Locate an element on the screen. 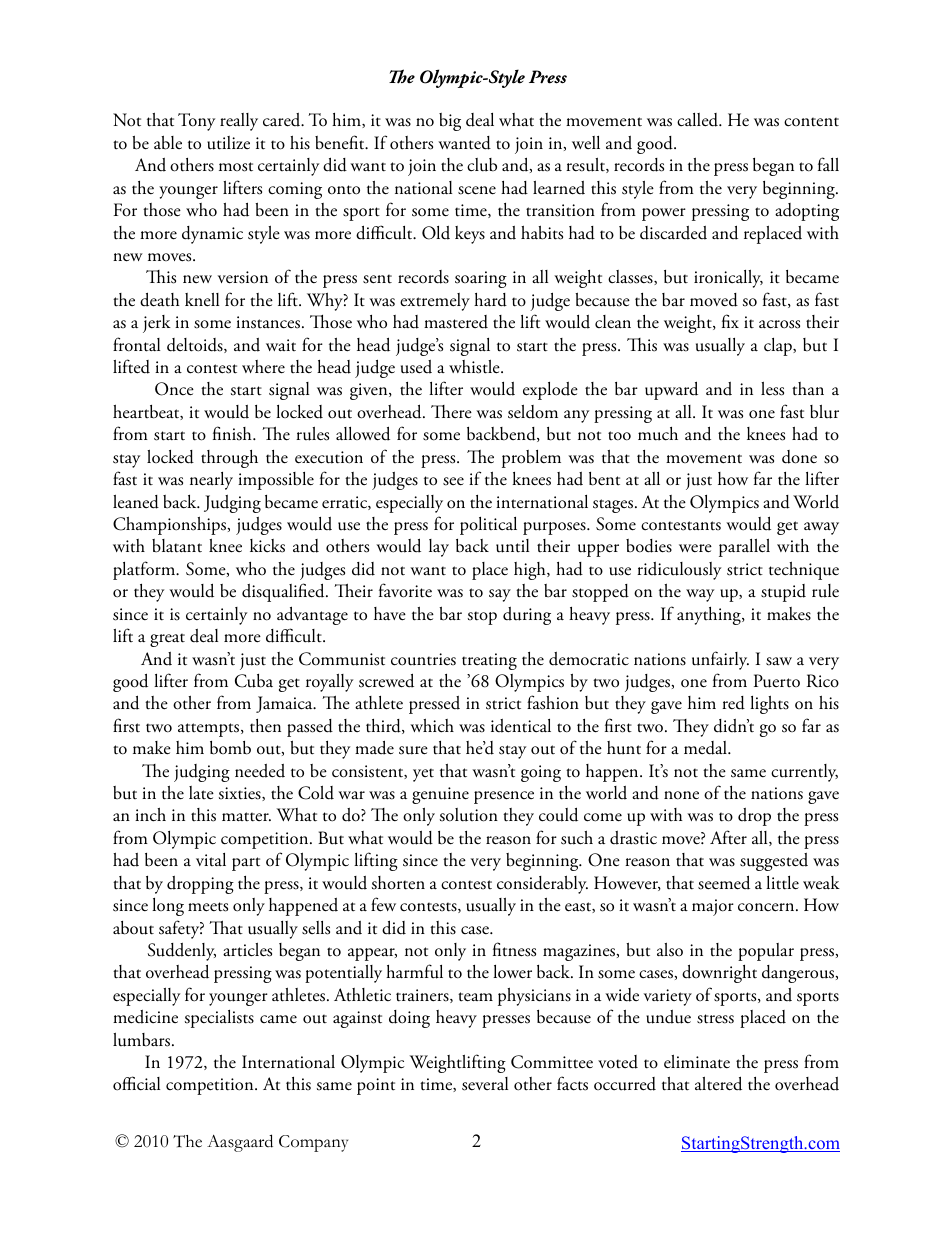 This screenshot has height=1233, width=952. late is located at coordinates (201, 793).
